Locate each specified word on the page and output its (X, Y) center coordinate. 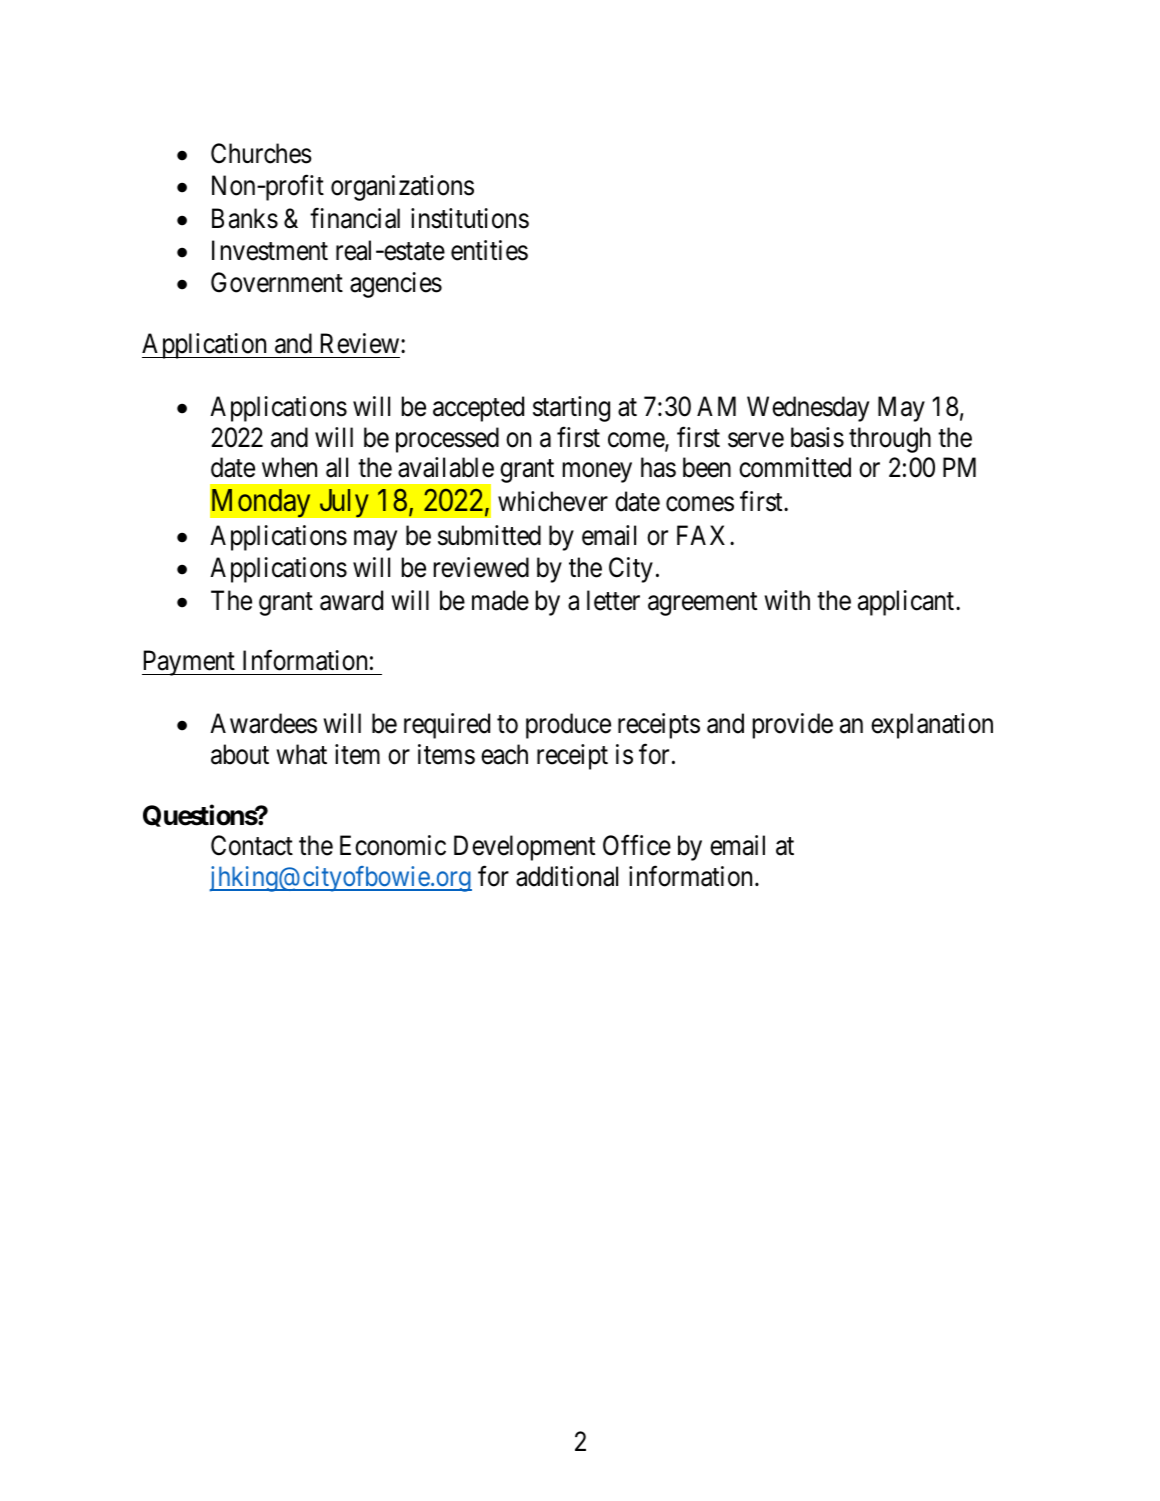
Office (637, 845)
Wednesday (808, 409)
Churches (261, 153)
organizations (402, 188)
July (344, 503)
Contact (252, 845)
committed (795, 467)
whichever (553, 501)
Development (524, 848)
